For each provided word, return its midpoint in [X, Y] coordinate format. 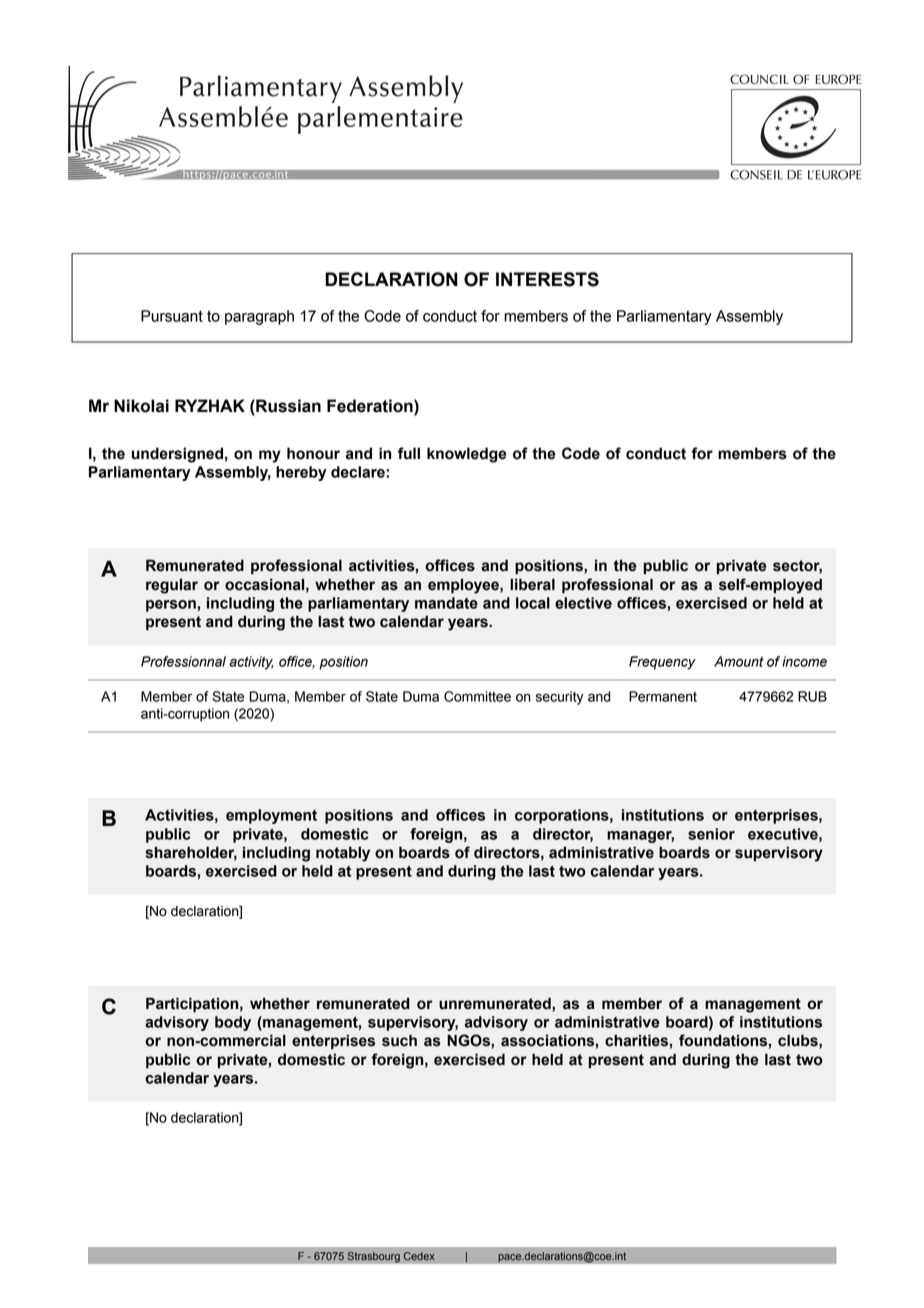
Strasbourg [373, 1257]
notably [343, 854]
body [233, 1023]
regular [172, 586]
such [399, 1040]
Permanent [663, 696]
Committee [477, 696]
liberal [532, 584]
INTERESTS [547, 279]
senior [711, 834]
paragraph [259, 317]
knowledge [467, 455]
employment [271, 816]
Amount [739, 661]
